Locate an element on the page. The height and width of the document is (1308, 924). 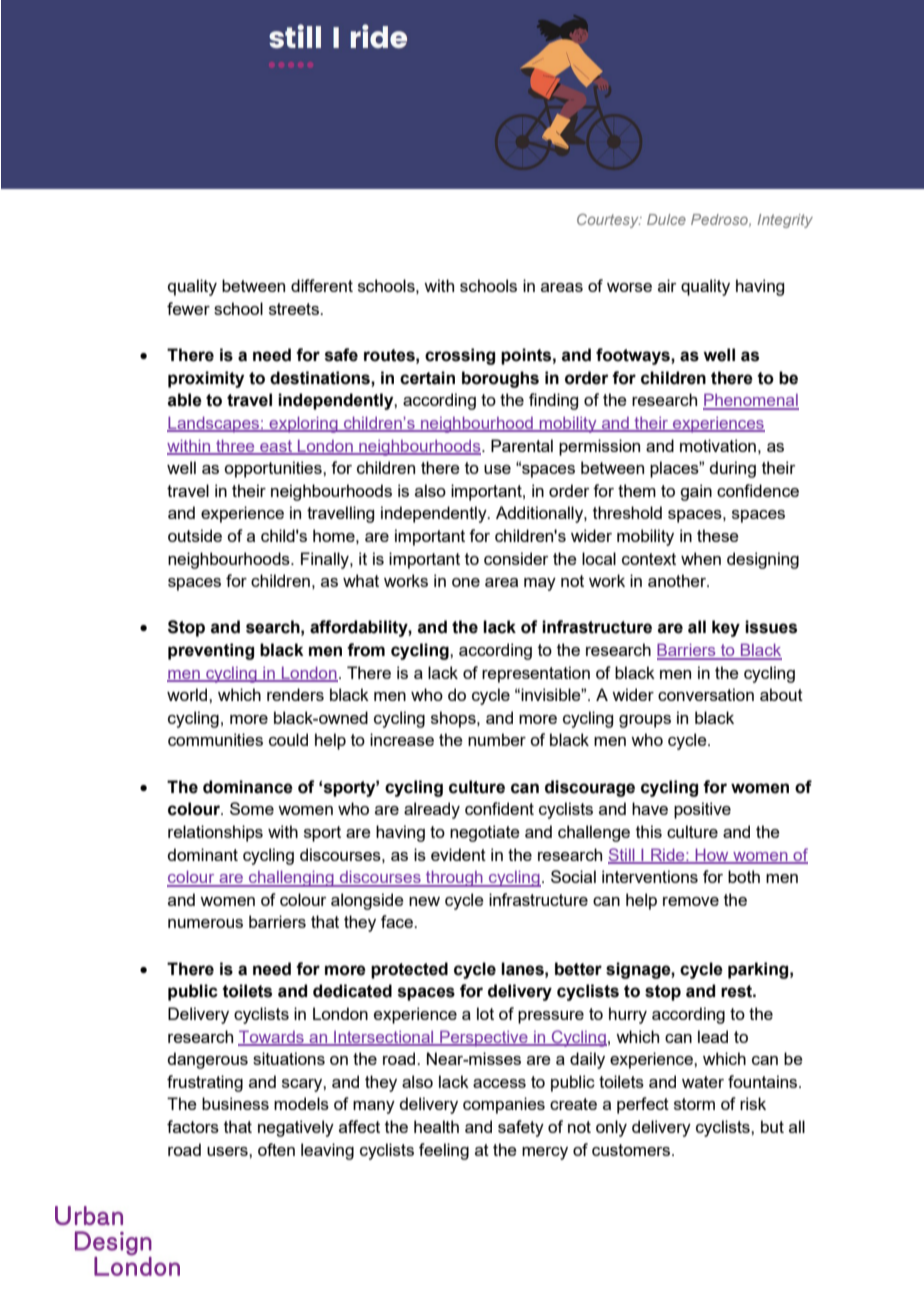
challenging is located at coordinates (291, 878).
